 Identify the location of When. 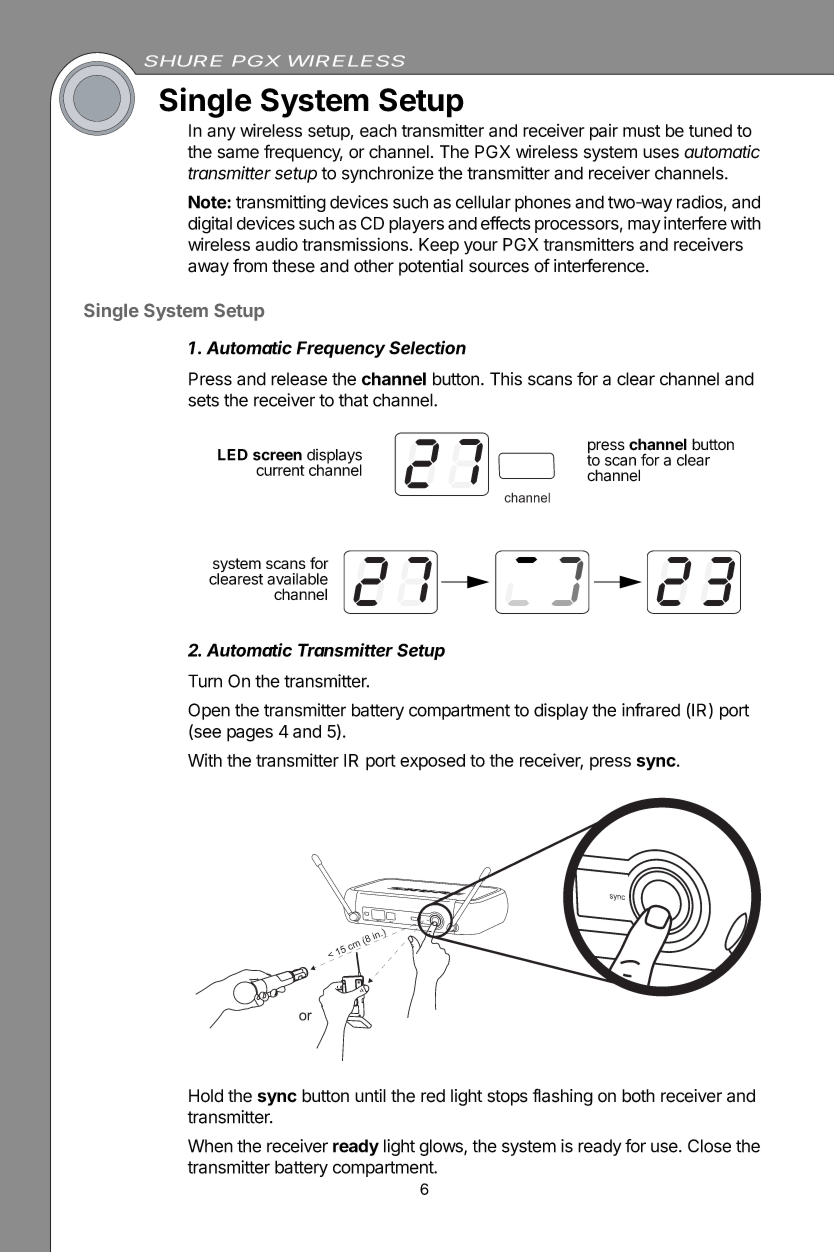
(210, 1146).
